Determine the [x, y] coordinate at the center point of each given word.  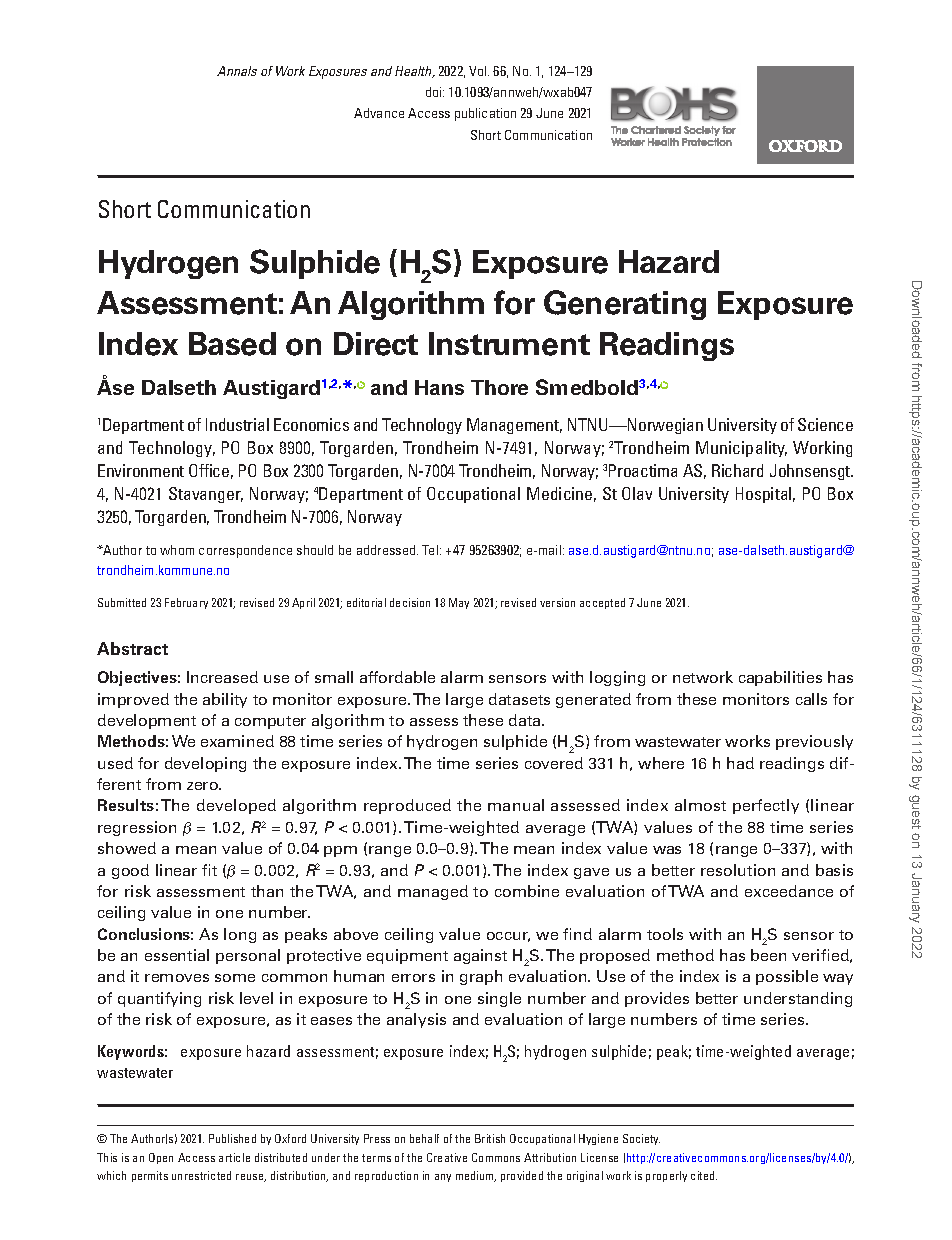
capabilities [780, 678]
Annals [237, 71]
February [186, 603]
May [459, 603]
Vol [479, 71]
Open [161, 1158]
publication [485, 114]
